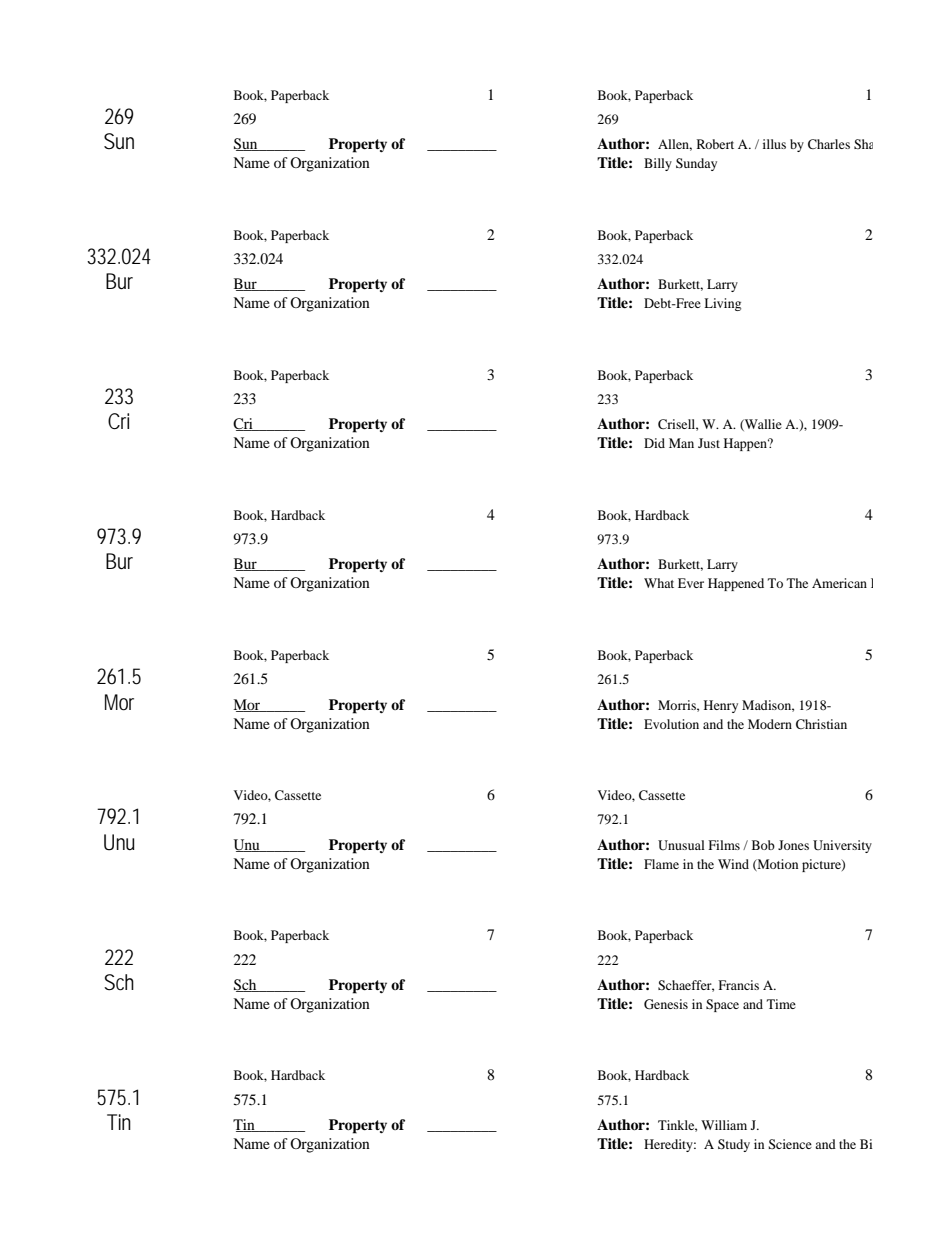 Image resolution: width=952 pixels, height=1233 pixels. I want to click on Study, so click(734, 1145).
